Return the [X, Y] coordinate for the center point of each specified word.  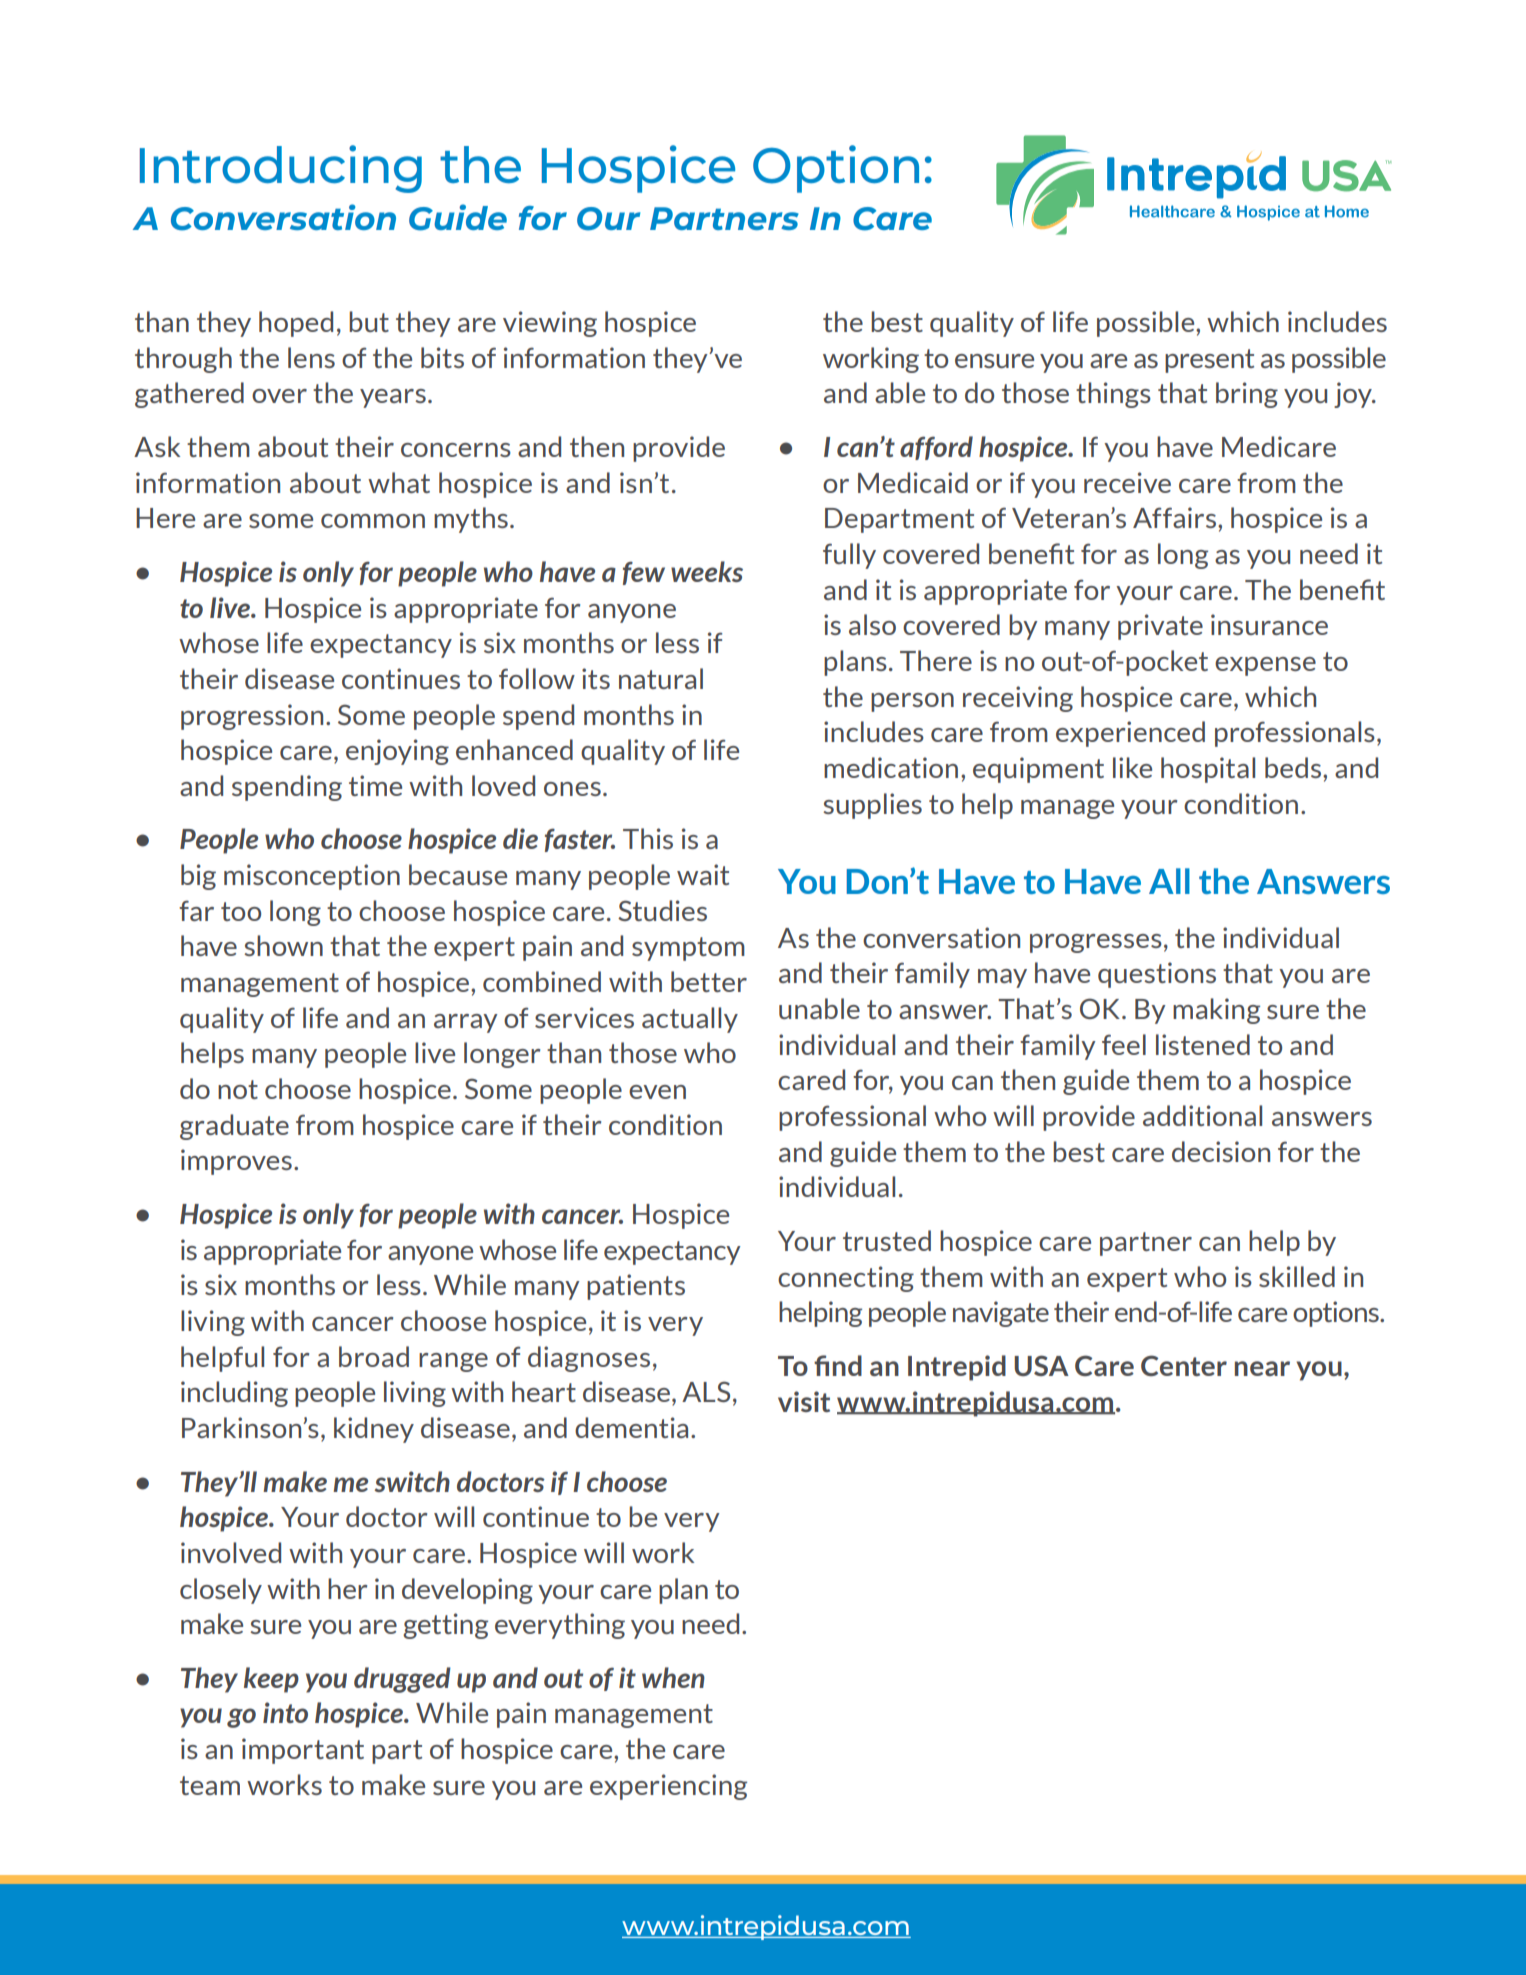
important [303, 1751]
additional [1202, 1115]
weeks [707, 571]
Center [1184, 1365]
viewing [550, 324]
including [234, 1394]
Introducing [281, 169]
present [1209, 361]
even [657, 1092]
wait [703, 874]
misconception [312, 877]
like [1132, 767]
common [373, 521]
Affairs [1174, 517]
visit [804, 1401]
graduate [234, 1127]
